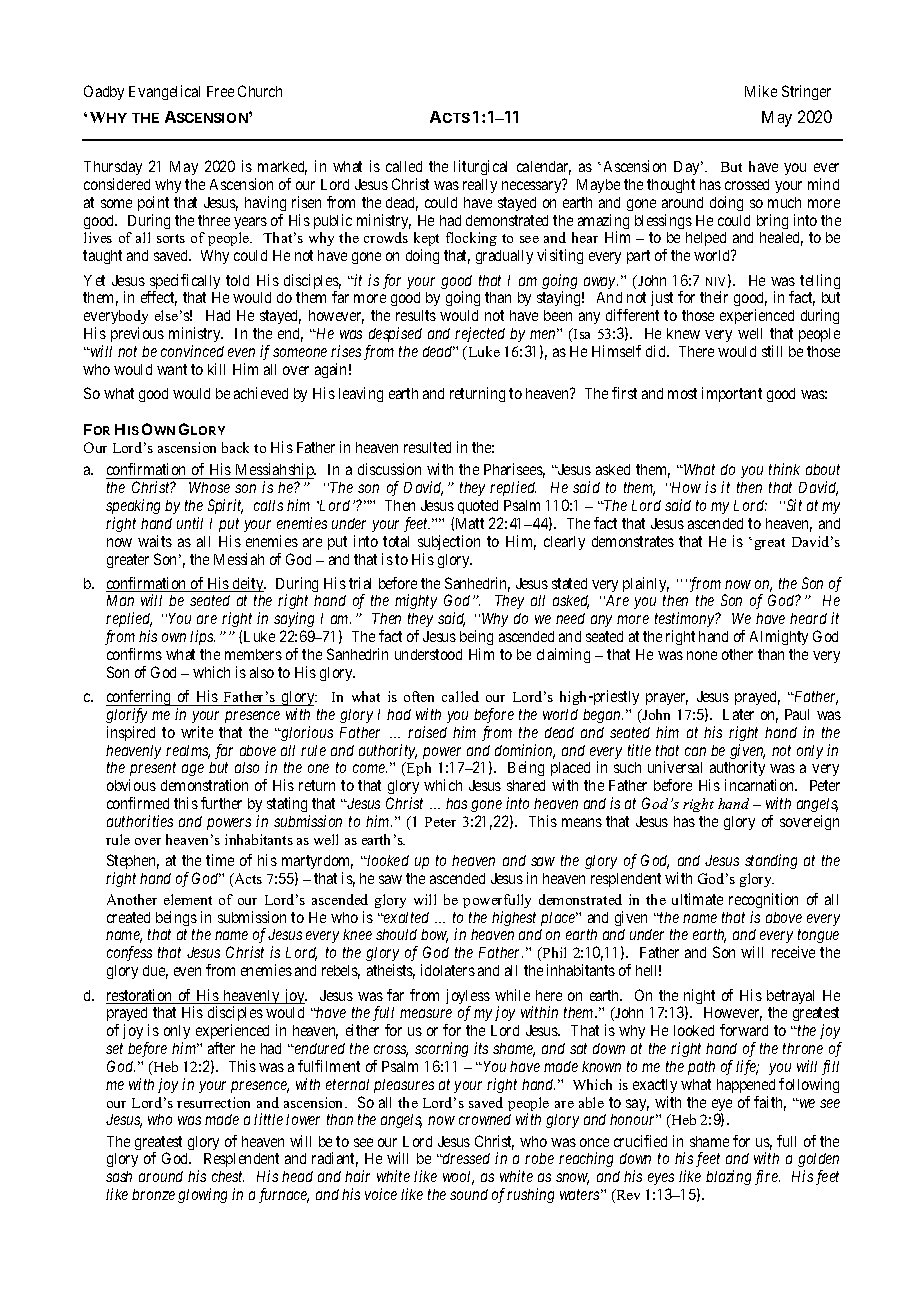 The image size is (924, 1308). What do you see at coordinates (164, 92) in the screenshot?
I see `Evangelical` at bounding box center [164, 92].
